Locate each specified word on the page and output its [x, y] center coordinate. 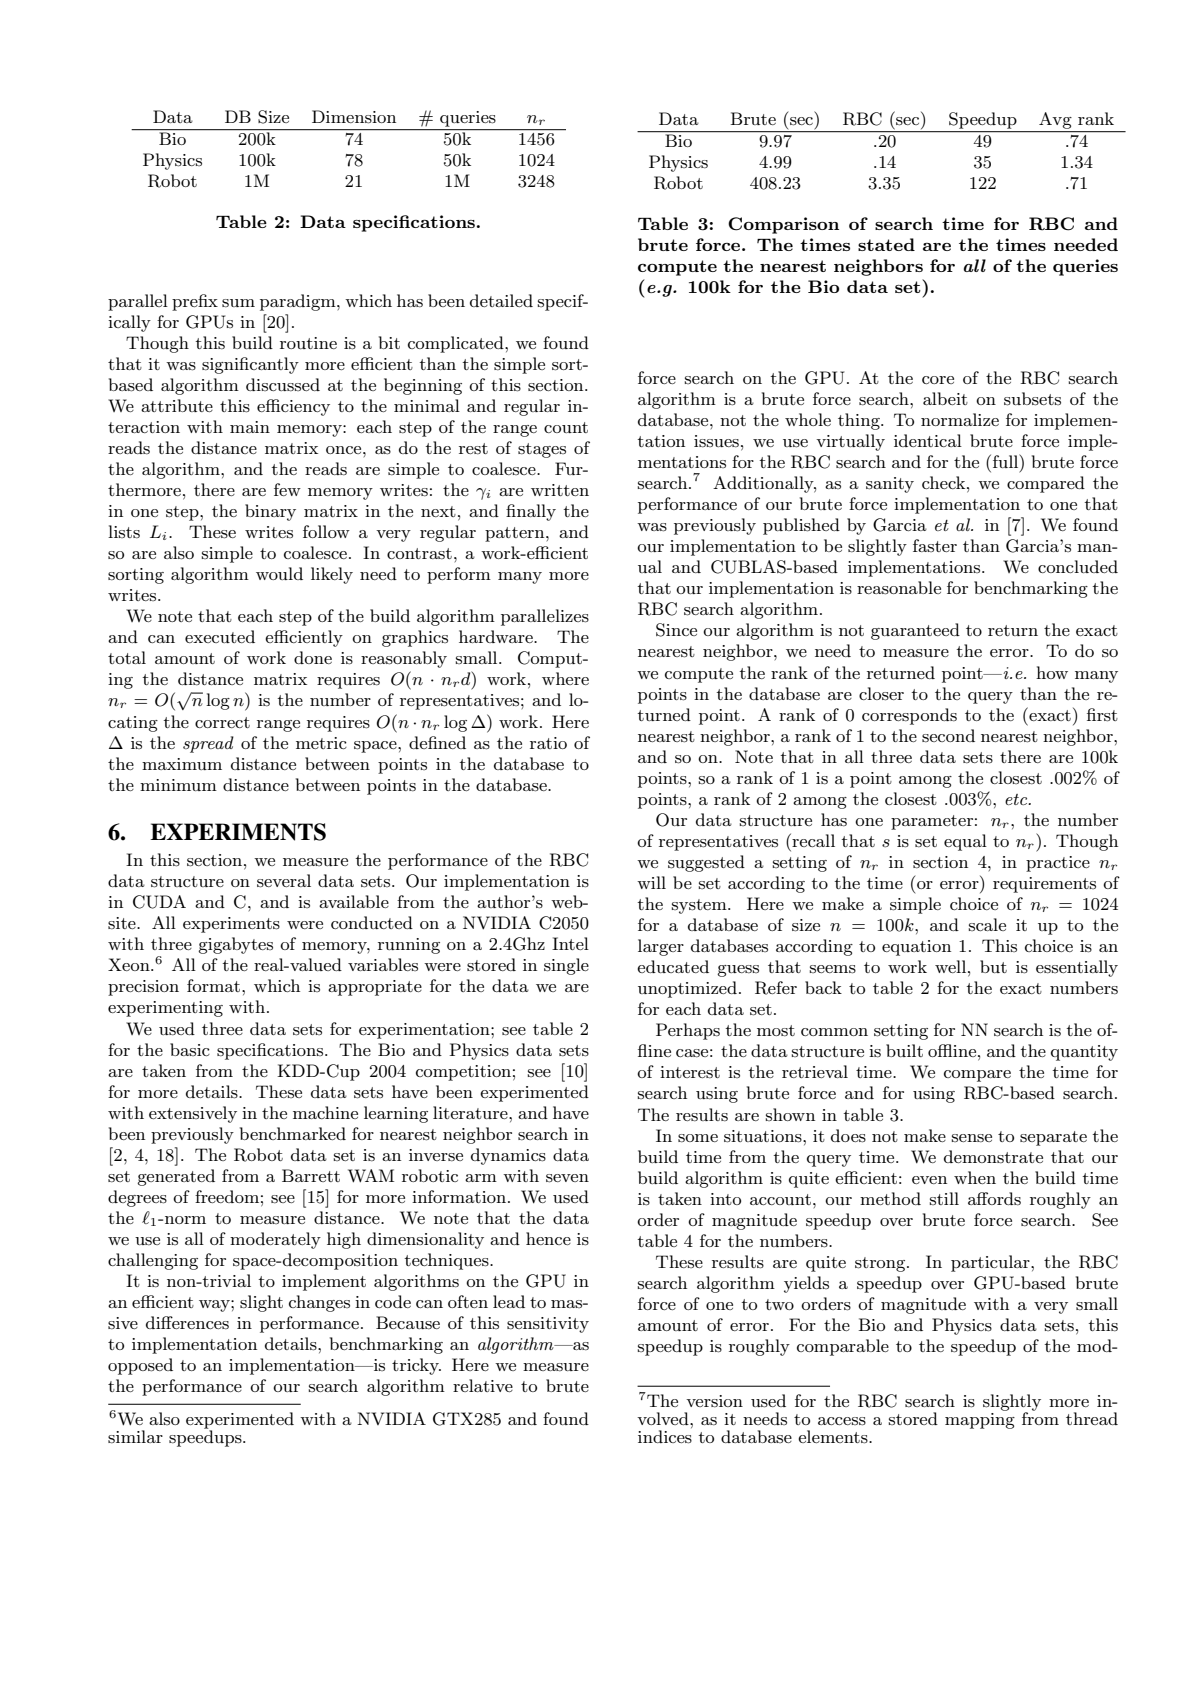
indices [665, 1437]
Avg [1055, 120]
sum [238, 303]
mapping [980, 1421]
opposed [140, 1366]
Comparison [783, 225]
